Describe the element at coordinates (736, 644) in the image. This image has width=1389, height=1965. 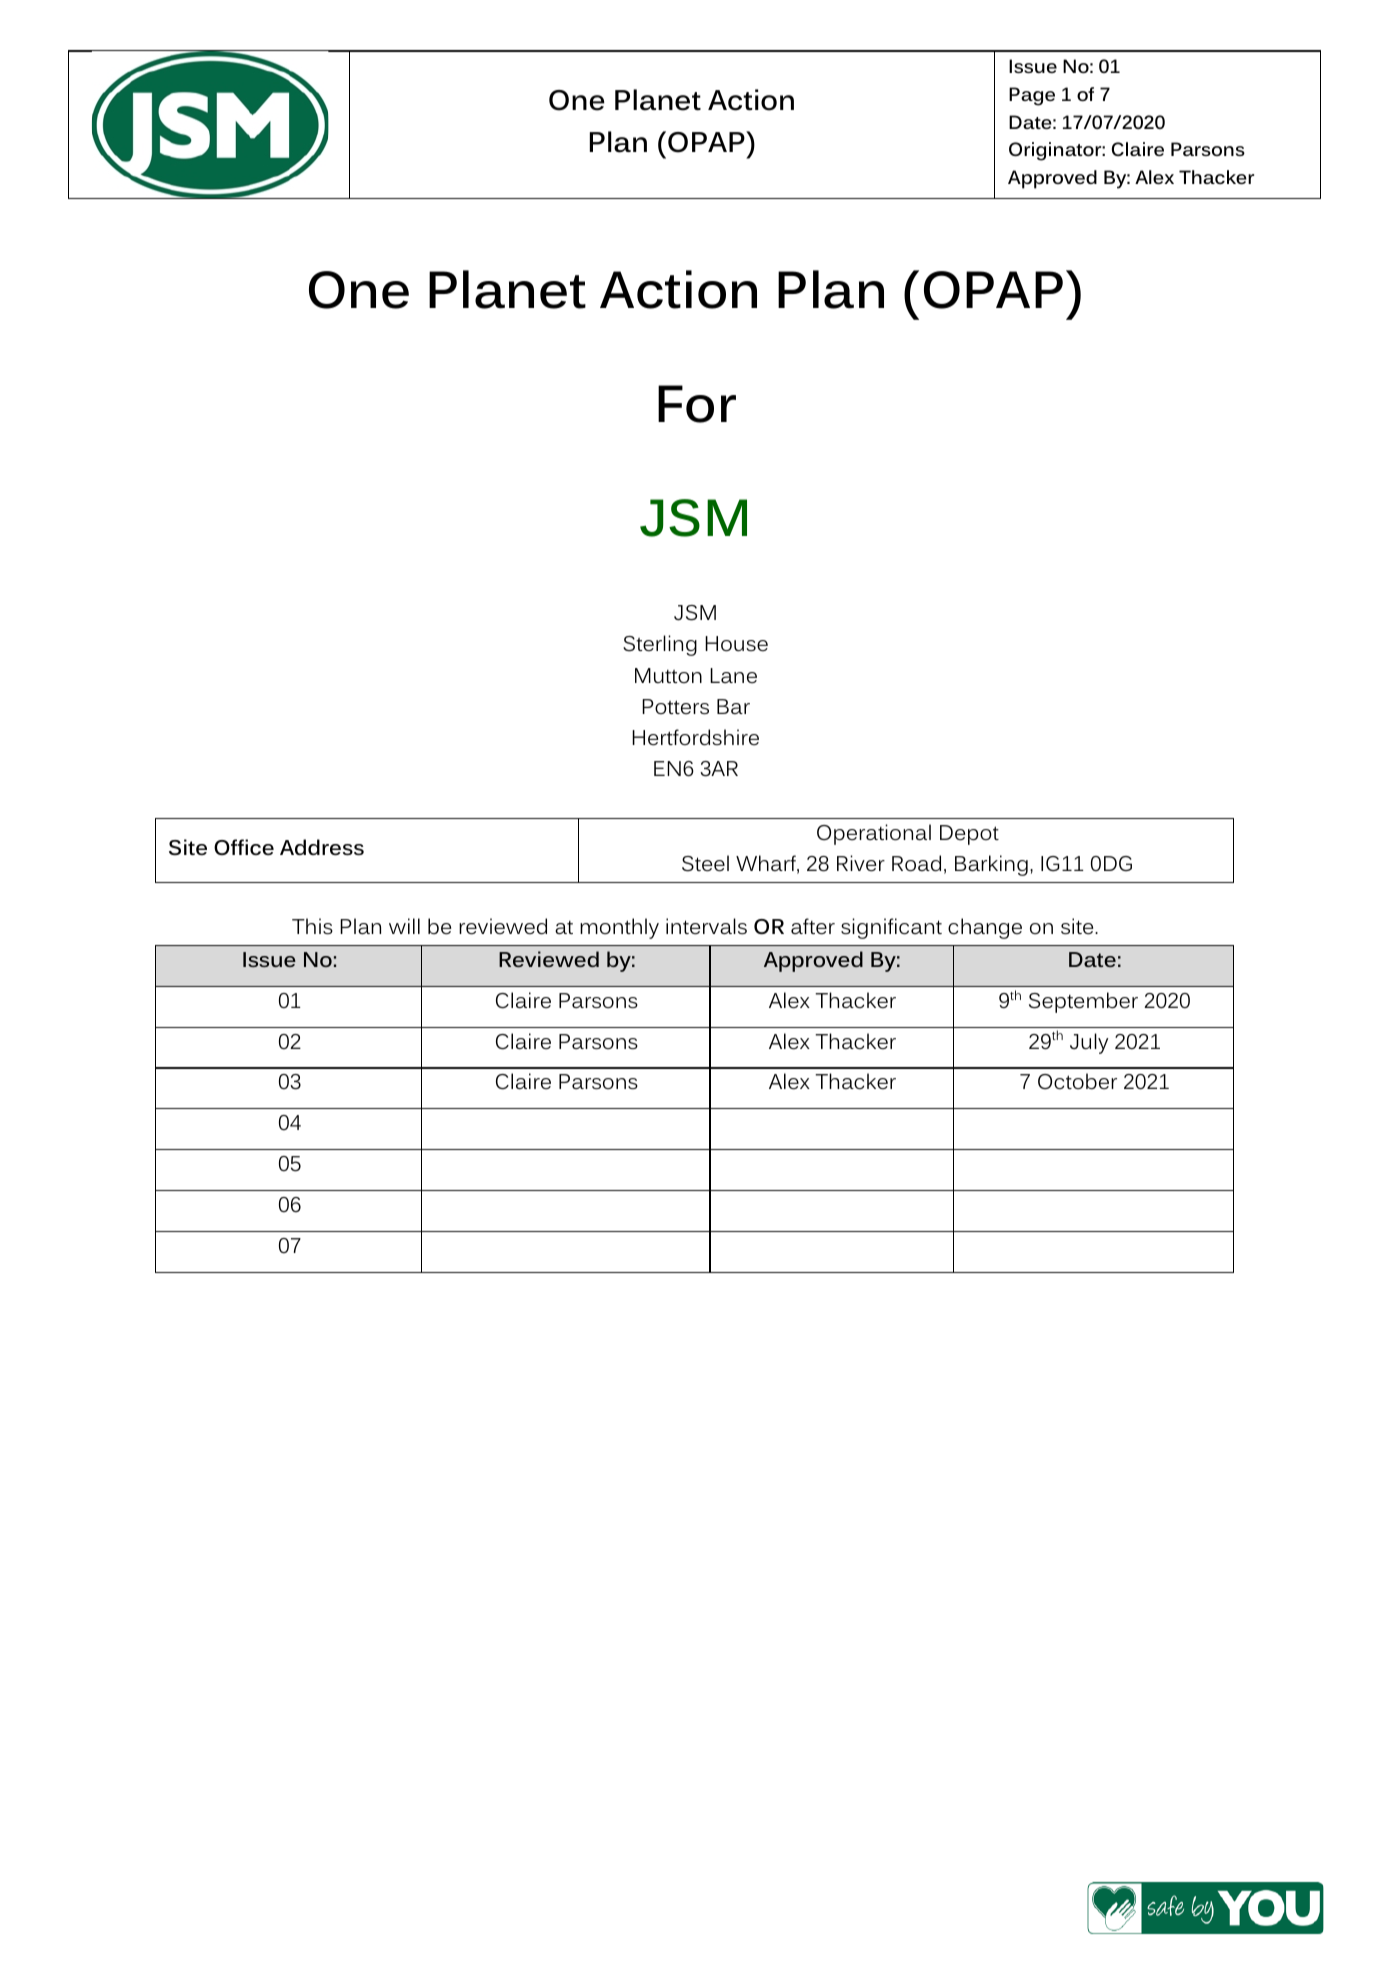
I see `House` at that location.
